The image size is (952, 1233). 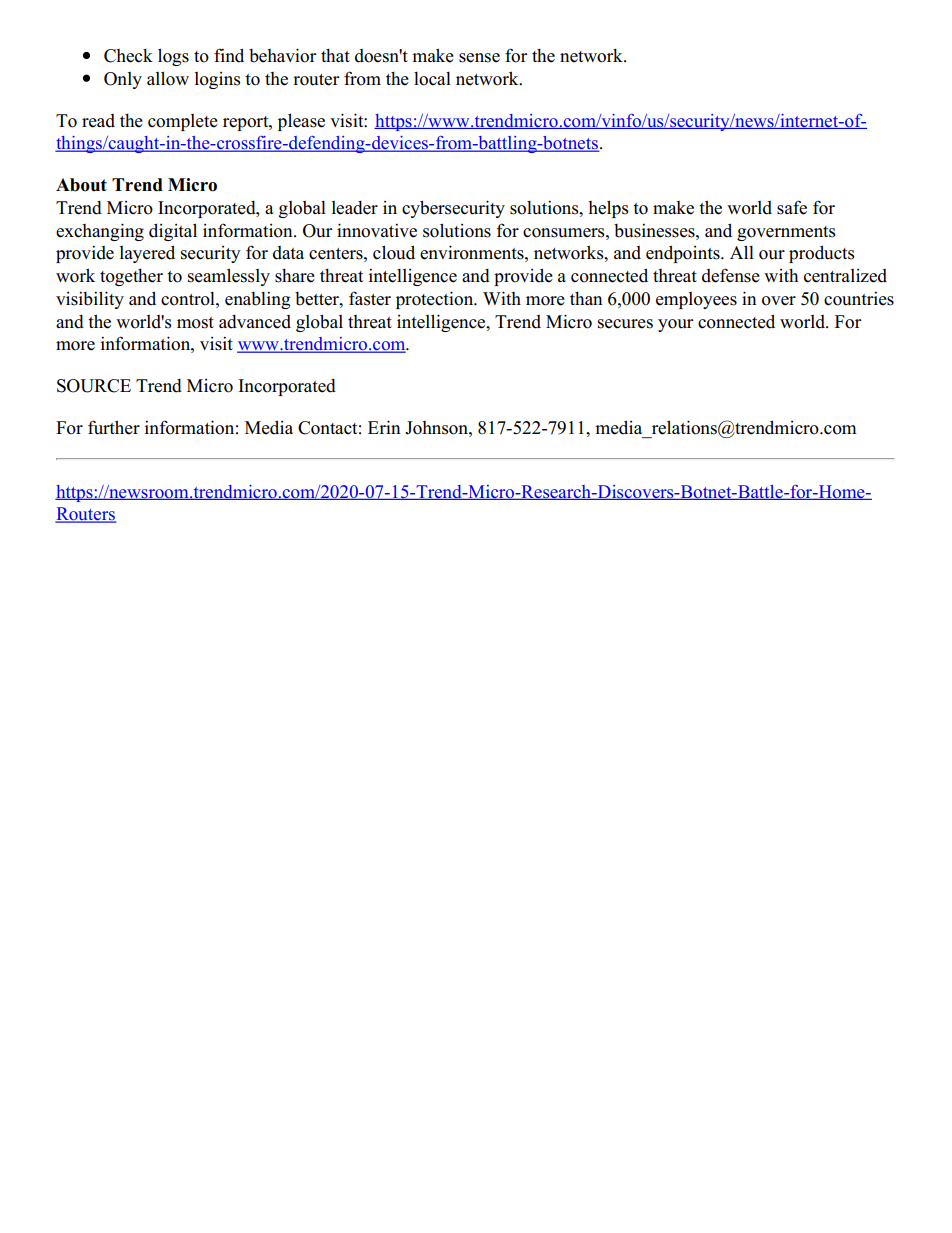 I want to click on products, so click(x=821, y=254).
